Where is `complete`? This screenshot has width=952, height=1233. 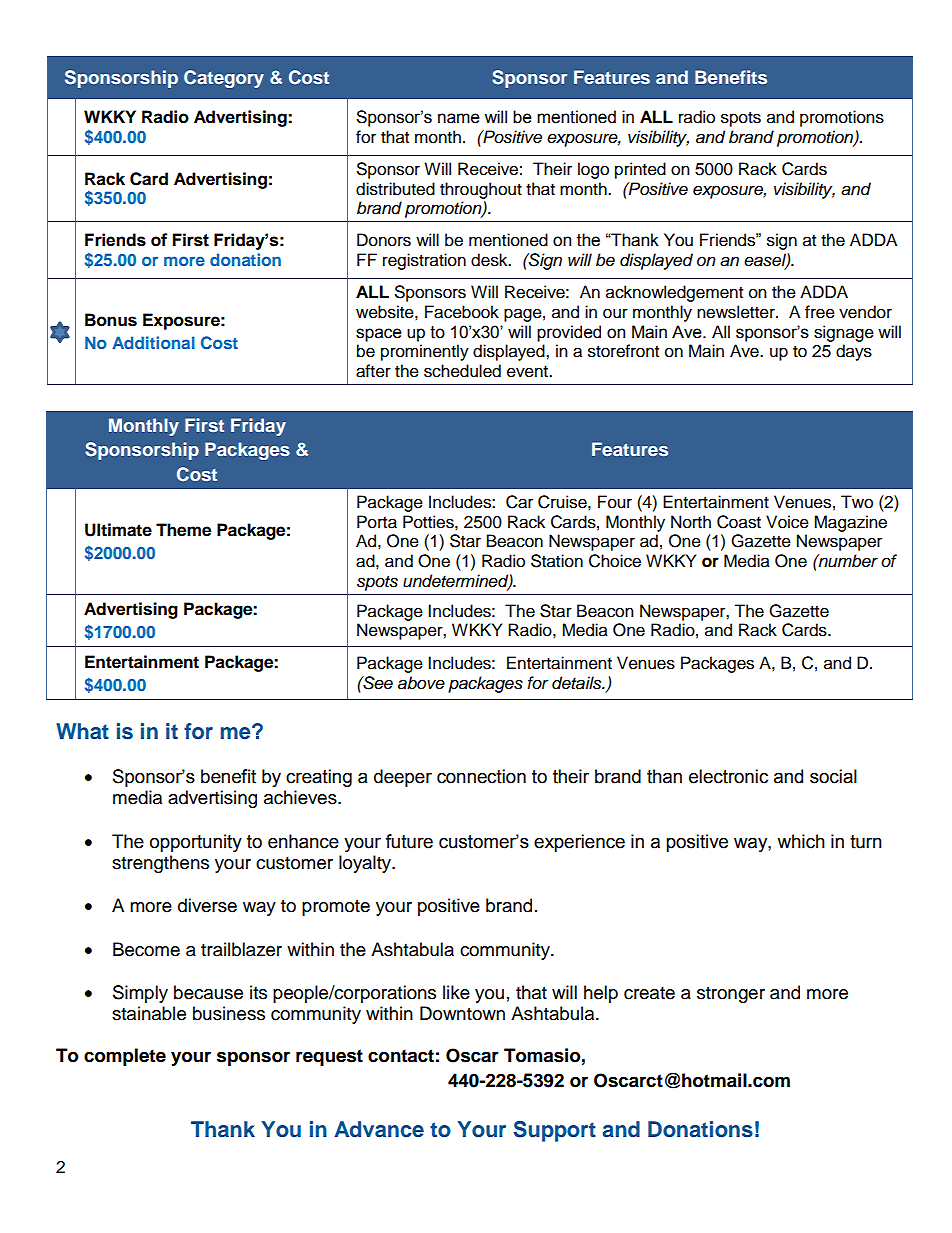
complete is located at coordinates (125, 1057).
